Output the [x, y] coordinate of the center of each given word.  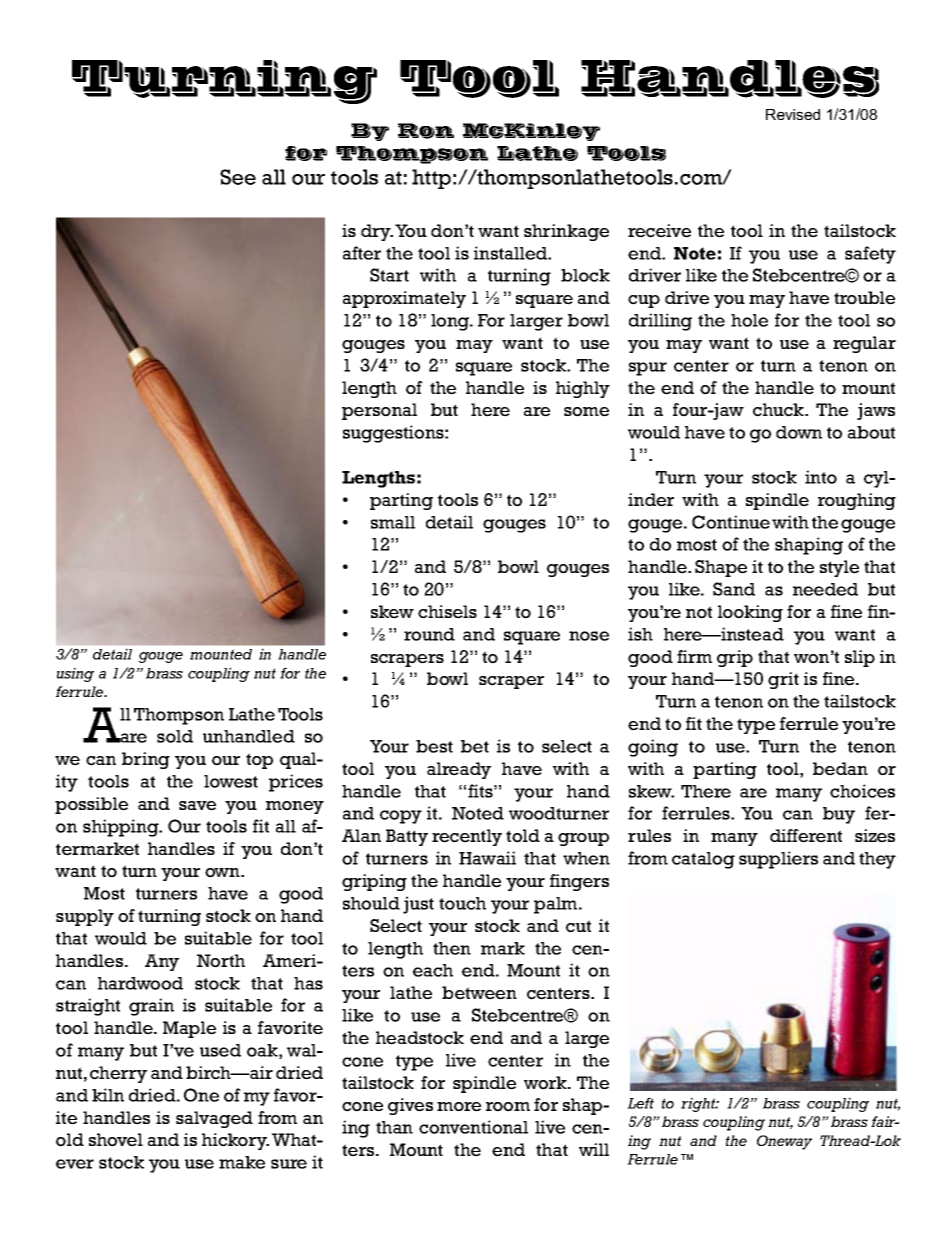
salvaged [214, 1119]
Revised [793, 114]
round [429, 634]
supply [85, 917]
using [75, 674]
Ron [426, 131]
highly [583, 389]
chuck [779, 410]
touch [462, 903]
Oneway [784, 1142]
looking [750, 613]
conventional [473, 1127]
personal [379, 411]
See [238, 177]
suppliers [778, 860]
